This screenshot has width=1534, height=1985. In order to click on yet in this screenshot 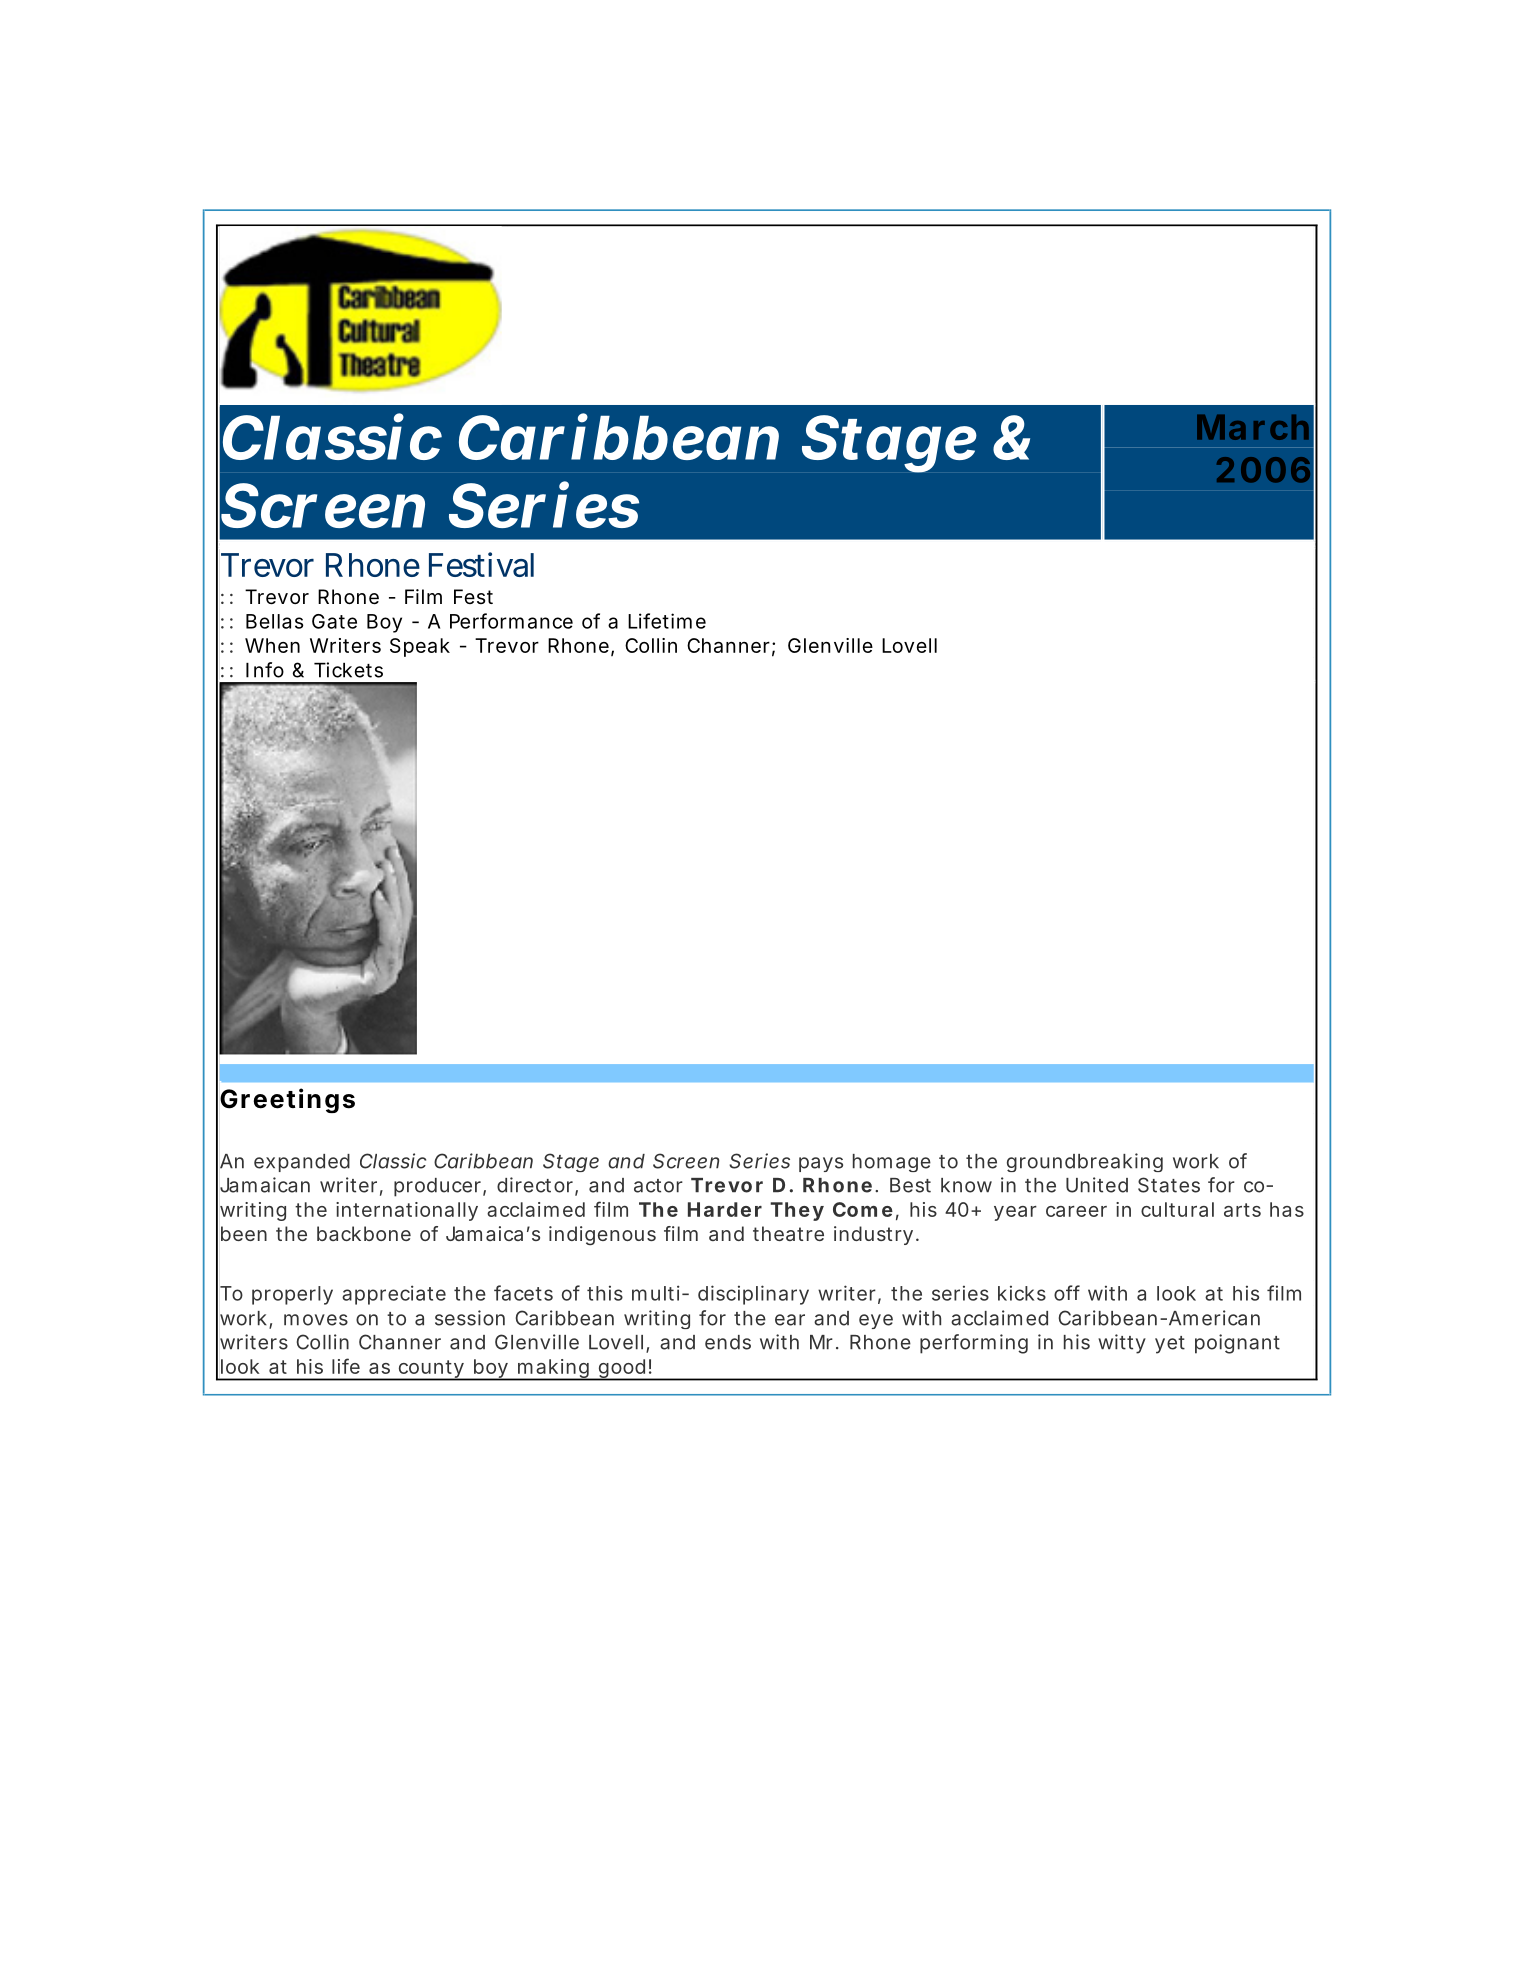, I will do `click(1170, 1345)`.
